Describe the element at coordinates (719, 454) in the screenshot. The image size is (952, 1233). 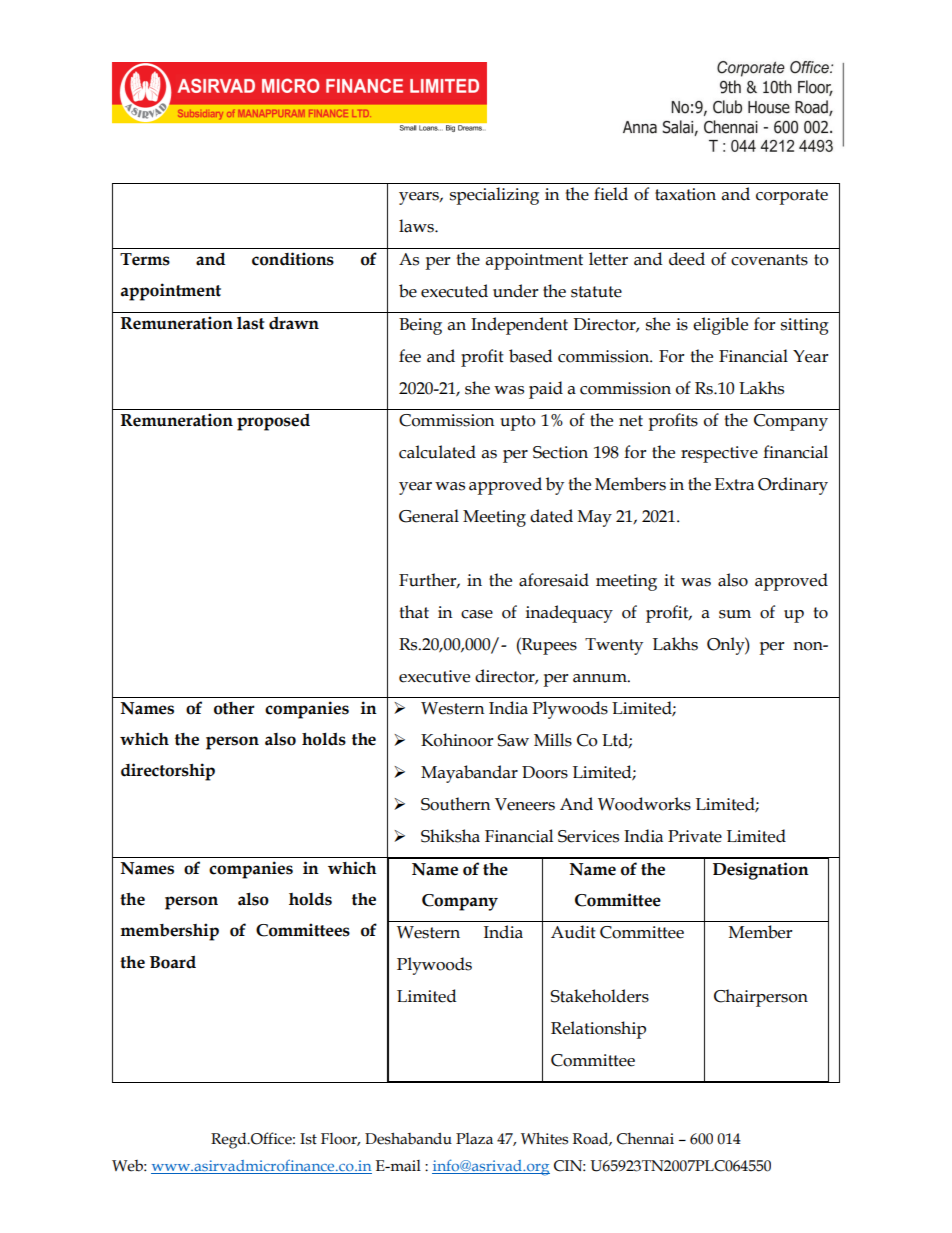
I see `respective` at that location.
